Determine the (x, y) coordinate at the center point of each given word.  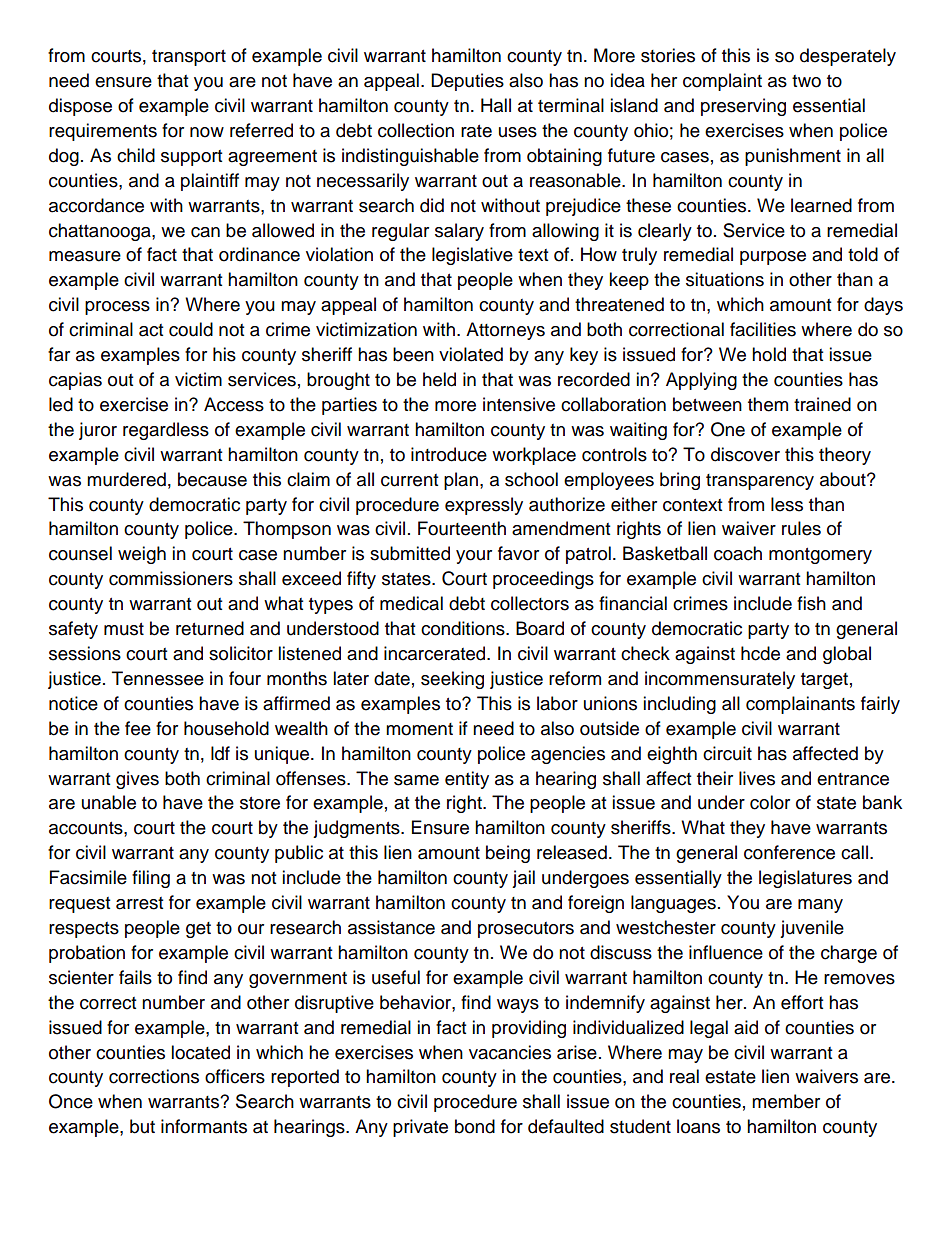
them (768, 404)
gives (137, 780)
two (806, 81)
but (142, 1126)
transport (189, 58)
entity (467, 780)
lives (757, 778)
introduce (449, 454)
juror (98, 431)
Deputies (467, 82)
